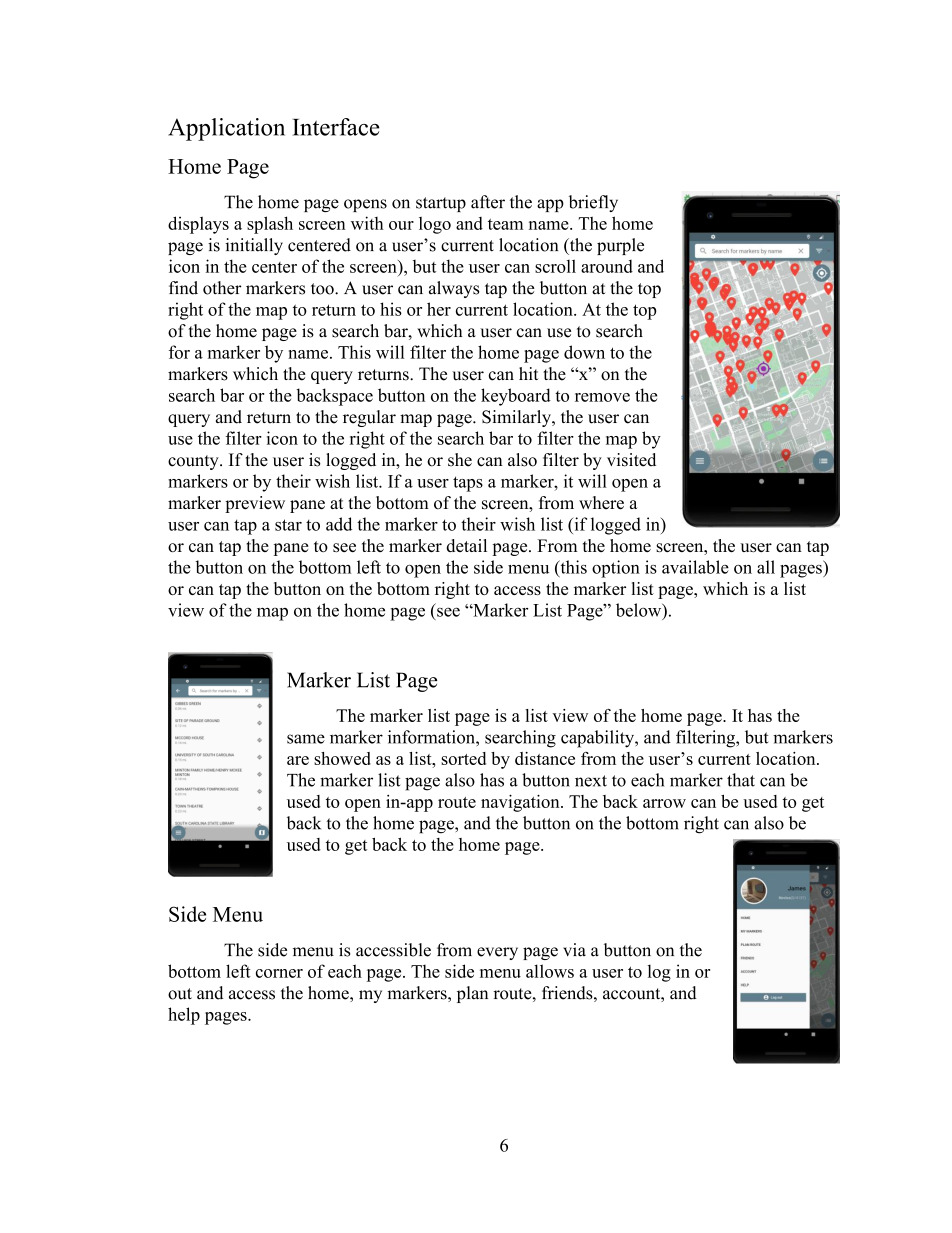 This screenshot has height=1233, width=952. What do you see at coordinates (226, 129) in the screenshot?
I see `Application` at bounding box center [226, 129].
